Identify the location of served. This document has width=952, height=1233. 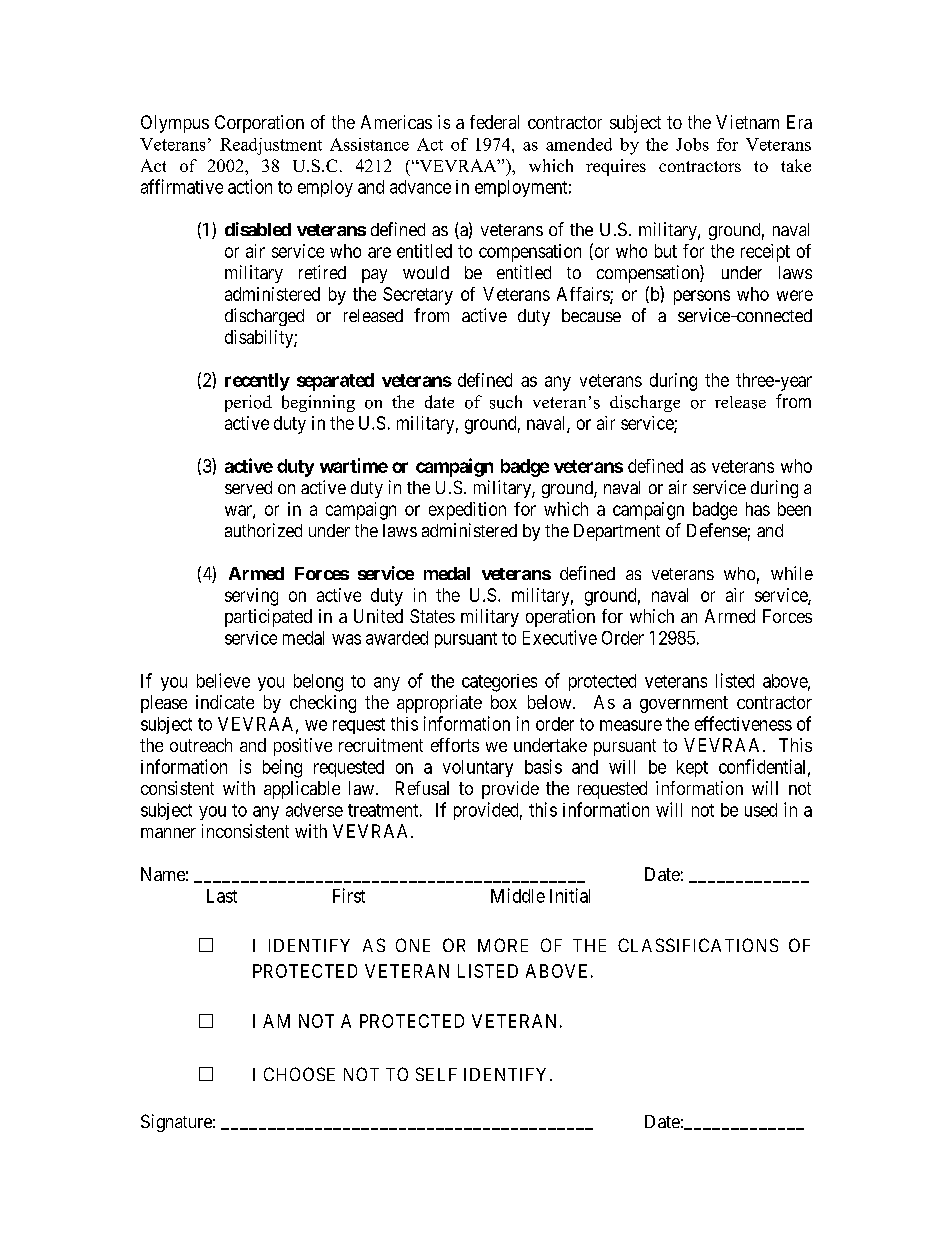
(248, 487).
